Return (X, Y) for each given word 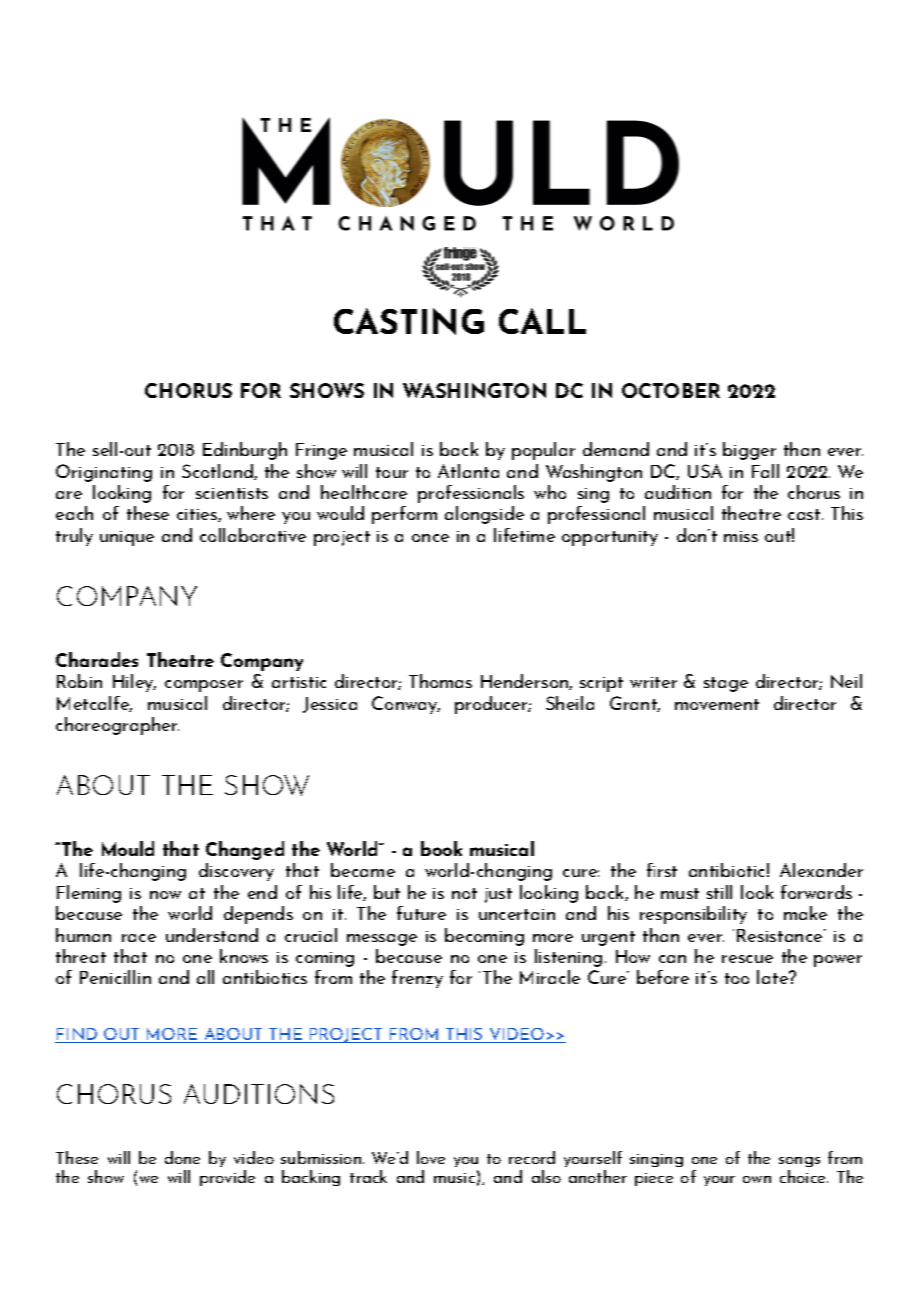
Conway (406, 705)
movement (717, 704)
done (182, 1157)
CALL (542, 321)
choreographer (117, 726)
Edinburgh (245, 451)
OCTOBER (671, 390)
